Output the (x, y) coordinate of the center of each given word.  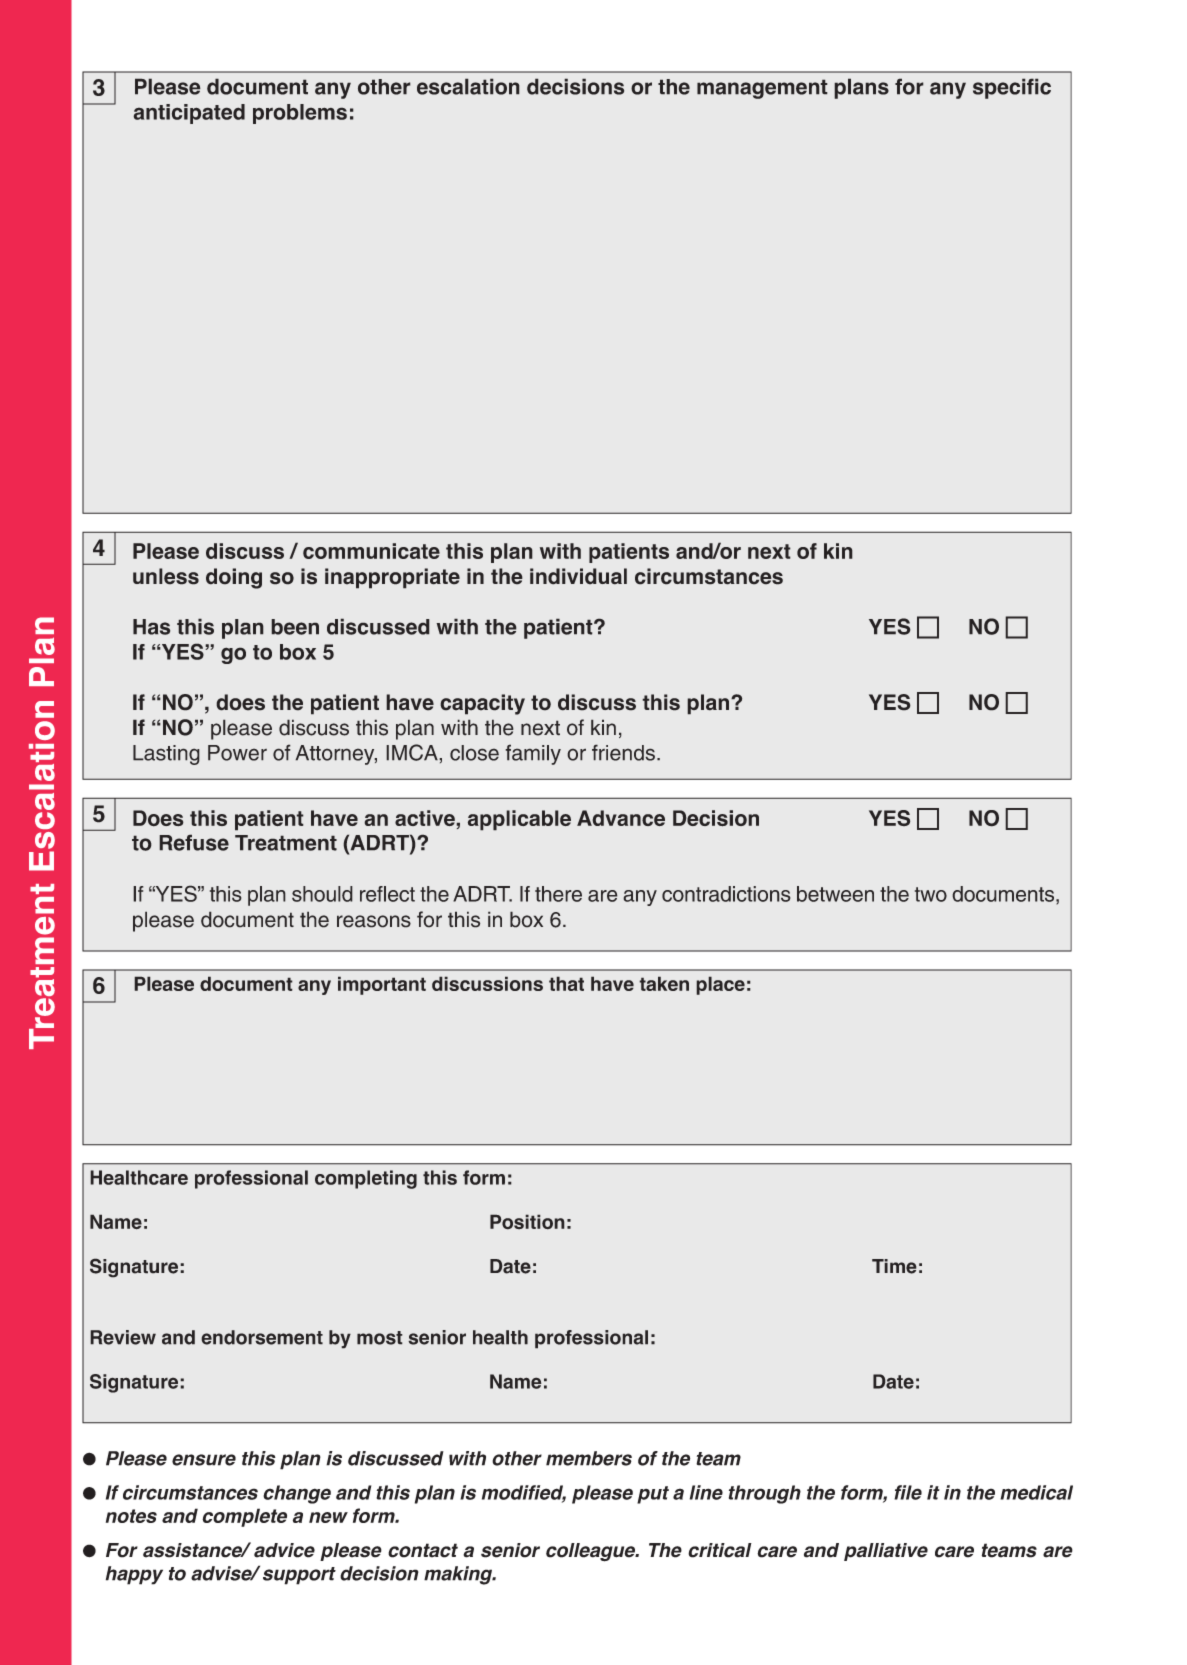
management (762, 89)
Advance (621, 818)
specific (1012, 88)
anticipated (189, 114)
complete (244, 1517)
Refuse (194, 842)
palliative (886, 1552)
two (931, 894)
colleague (591, 1552)
